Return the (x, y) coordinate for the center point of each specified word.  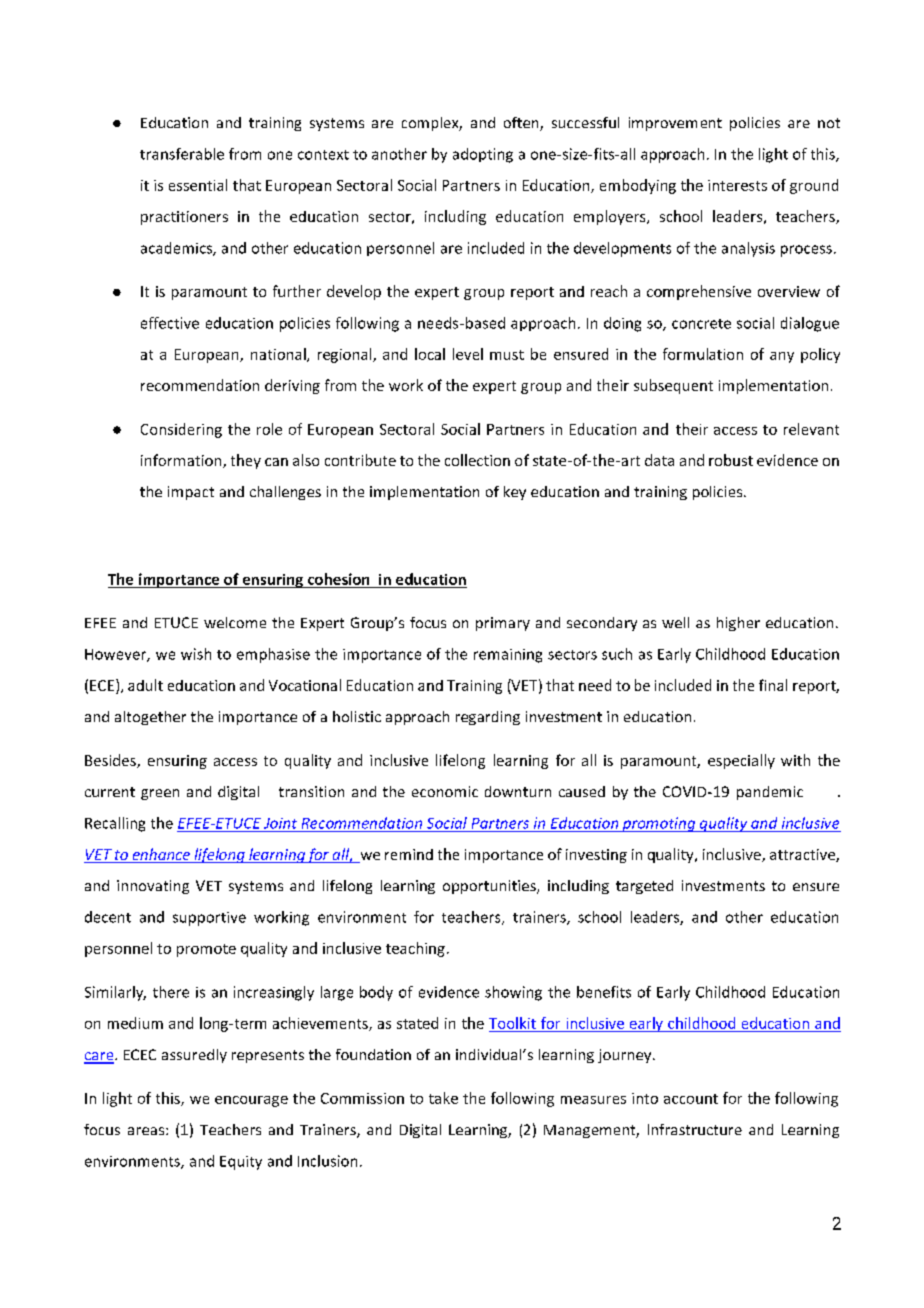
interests (737, 185)
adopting (483, 155)
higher (738, 624)
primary (503, 624)
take (443, 1098)
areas (147, 1131)
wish (196, 654)
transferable (182, 154)
